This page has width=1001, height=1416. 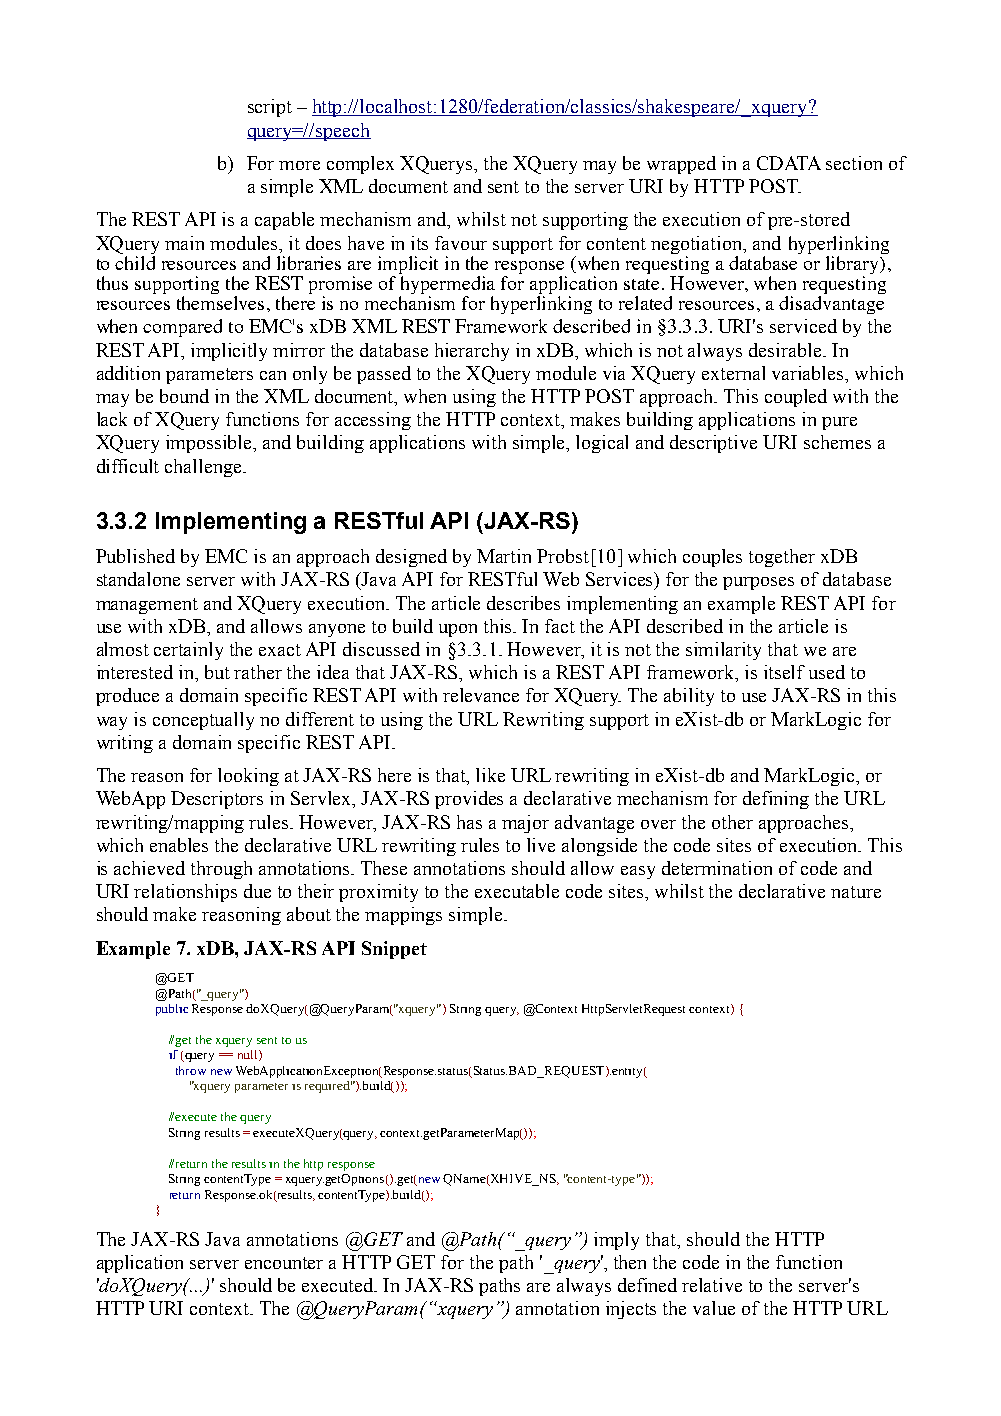 What do you see at coordinates (490, 775) in the page?
I see `like` at bounding box center [490, 775].
